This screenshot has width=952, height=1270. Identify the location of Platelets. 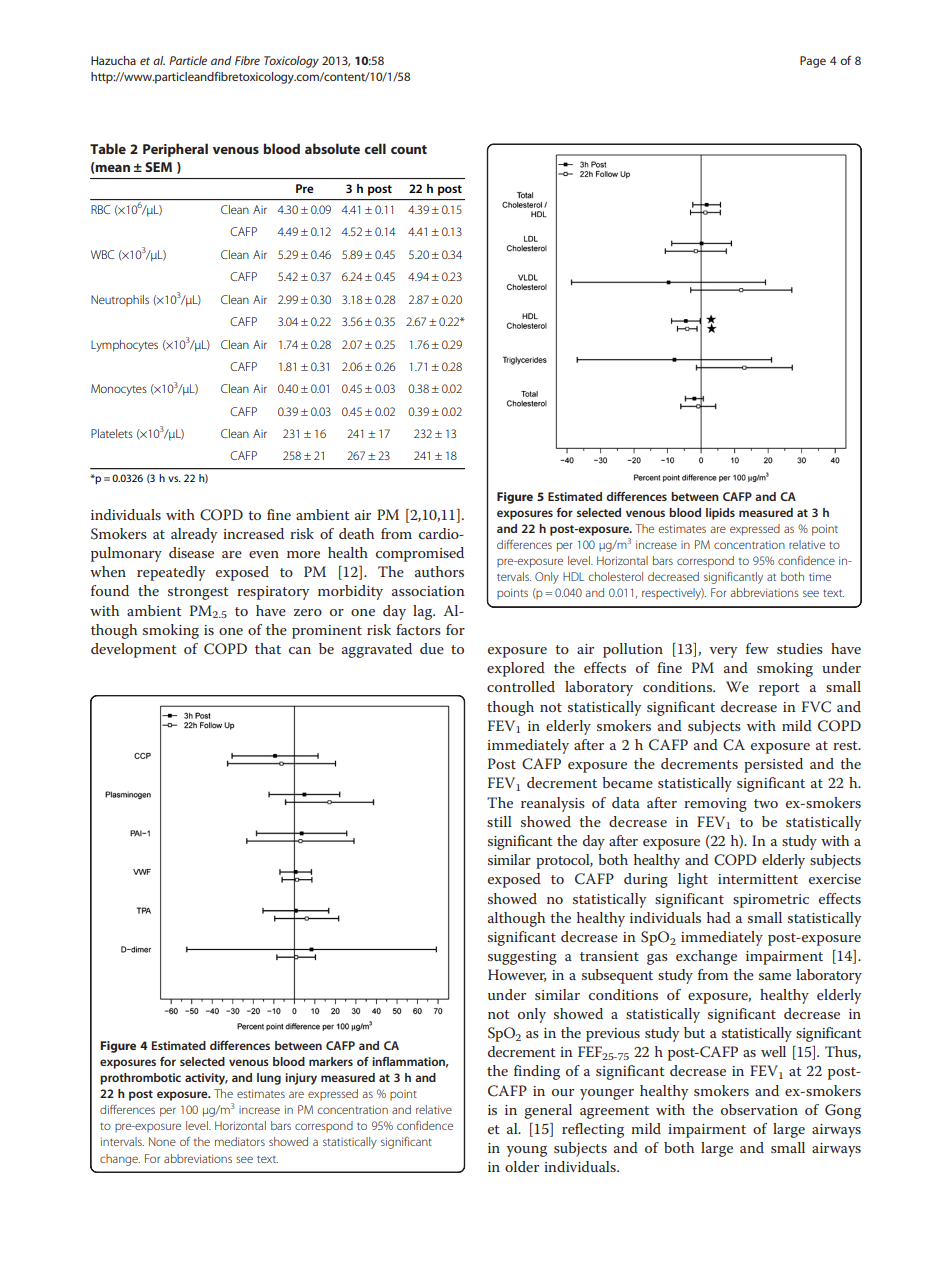
(112, 433).
